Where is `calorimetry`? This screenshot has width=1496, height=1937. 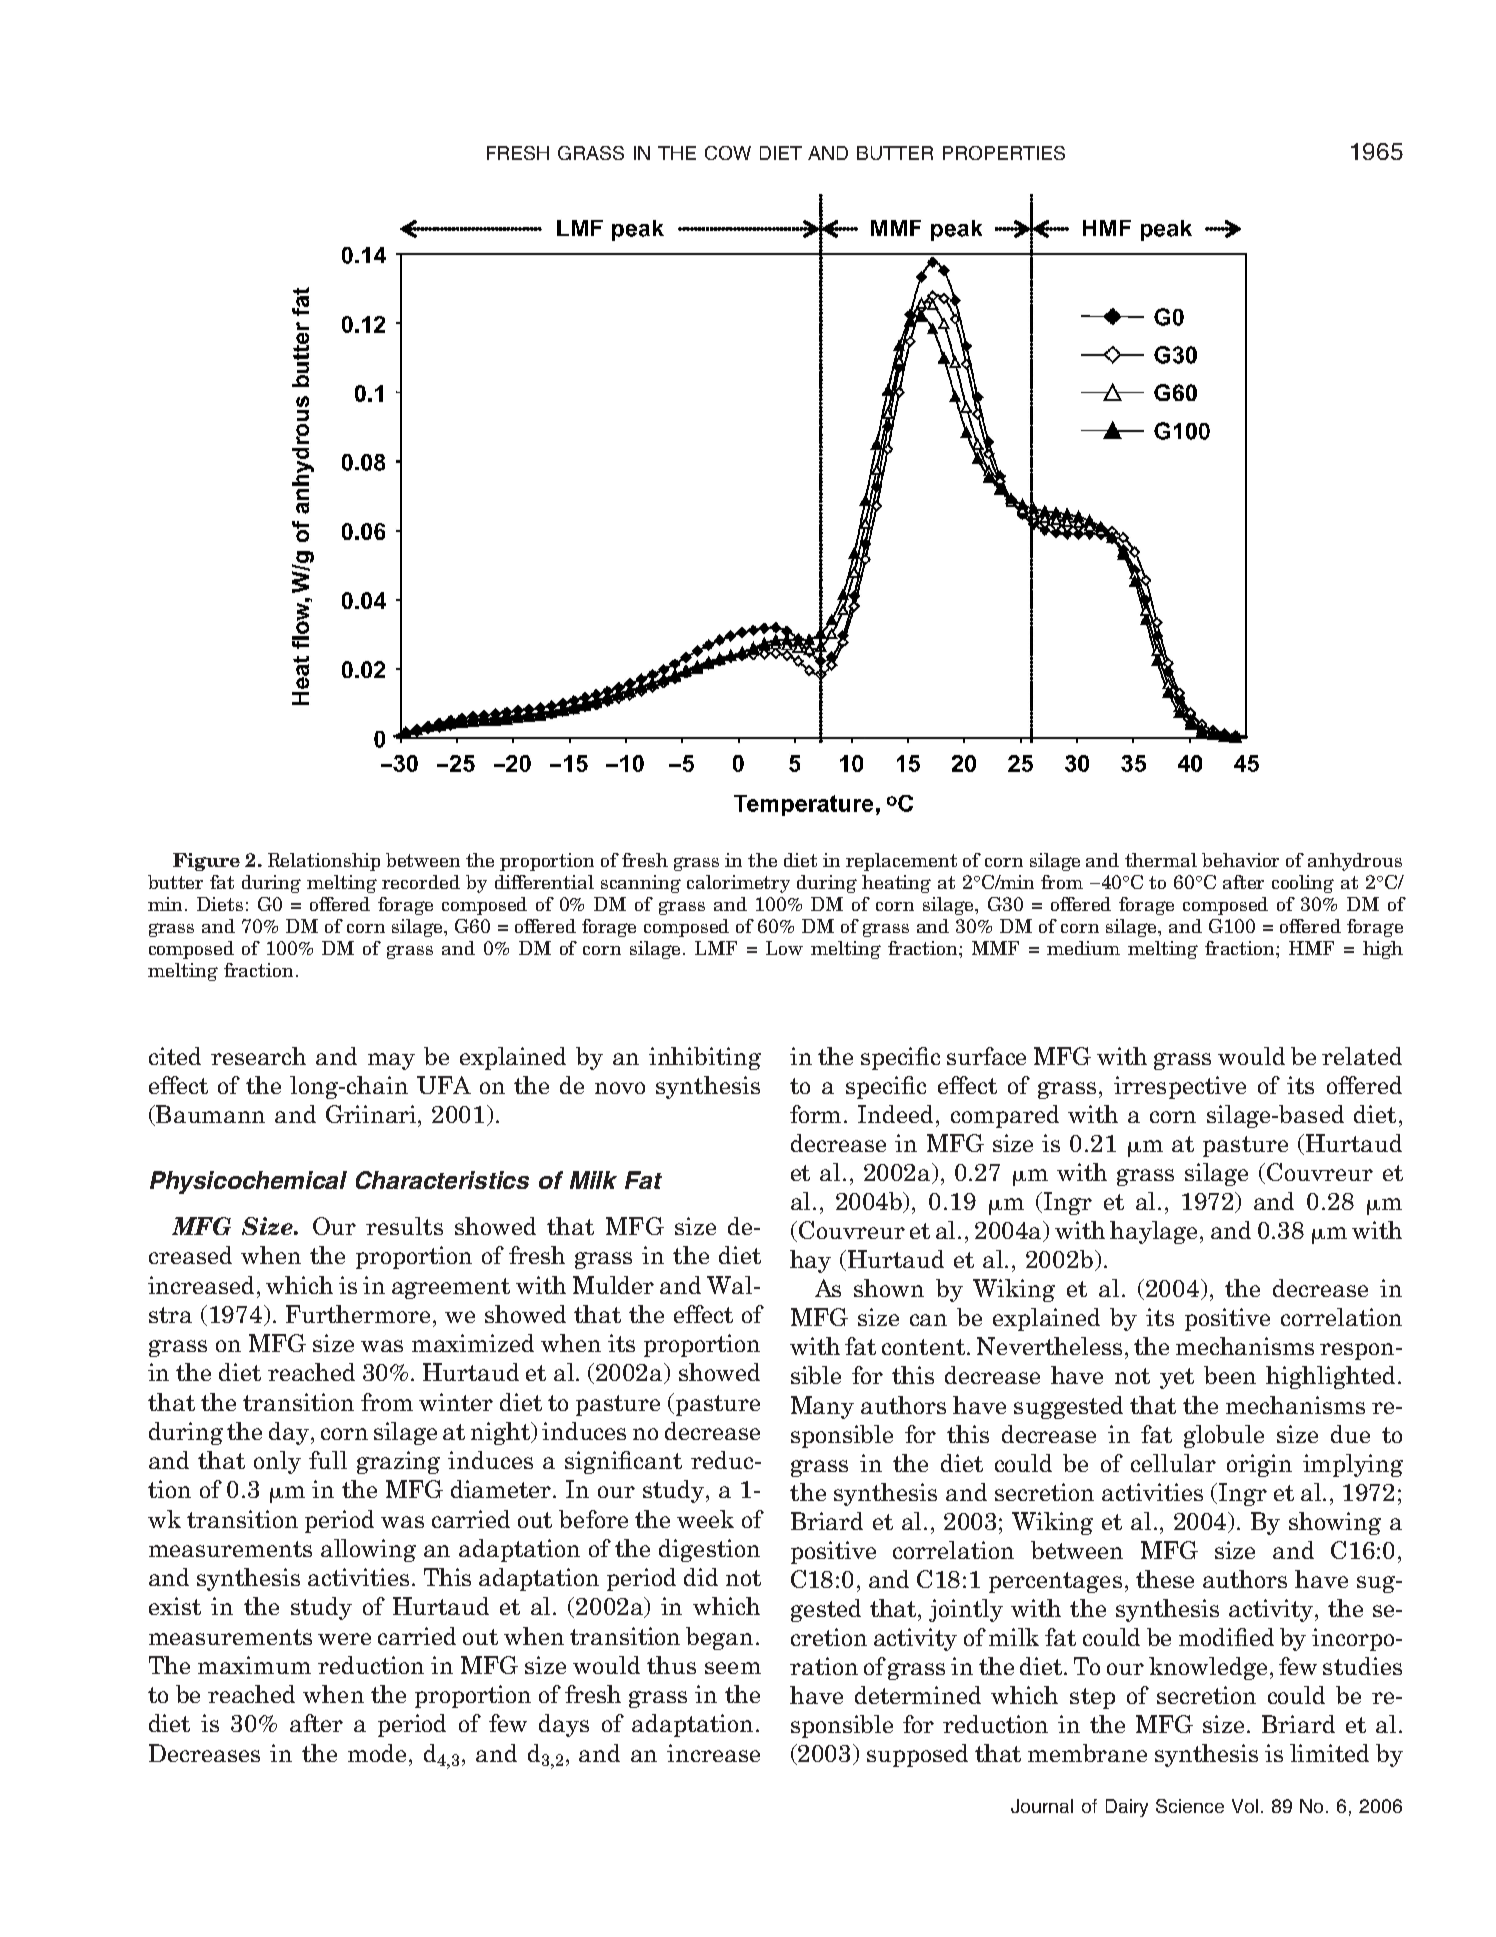
calorimetry is located at coordinates (738, 884).
